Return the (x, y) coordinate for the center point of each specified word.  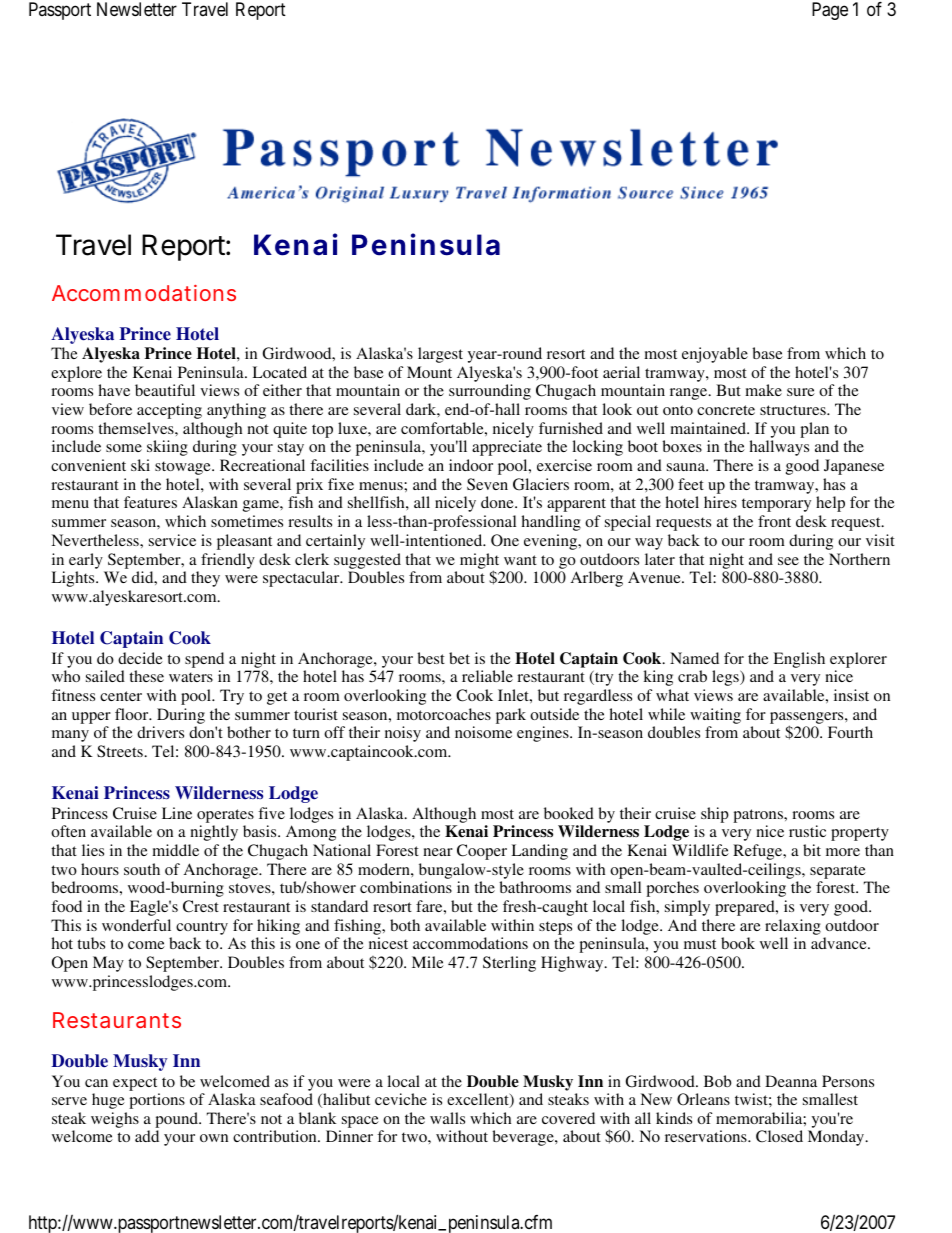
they (205, 579)
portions (157, 1101)
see (788, 561)
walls (447, 1118)
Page (830, 11)
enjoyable (715, 355)
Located (279, 372)
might (479, 562)
